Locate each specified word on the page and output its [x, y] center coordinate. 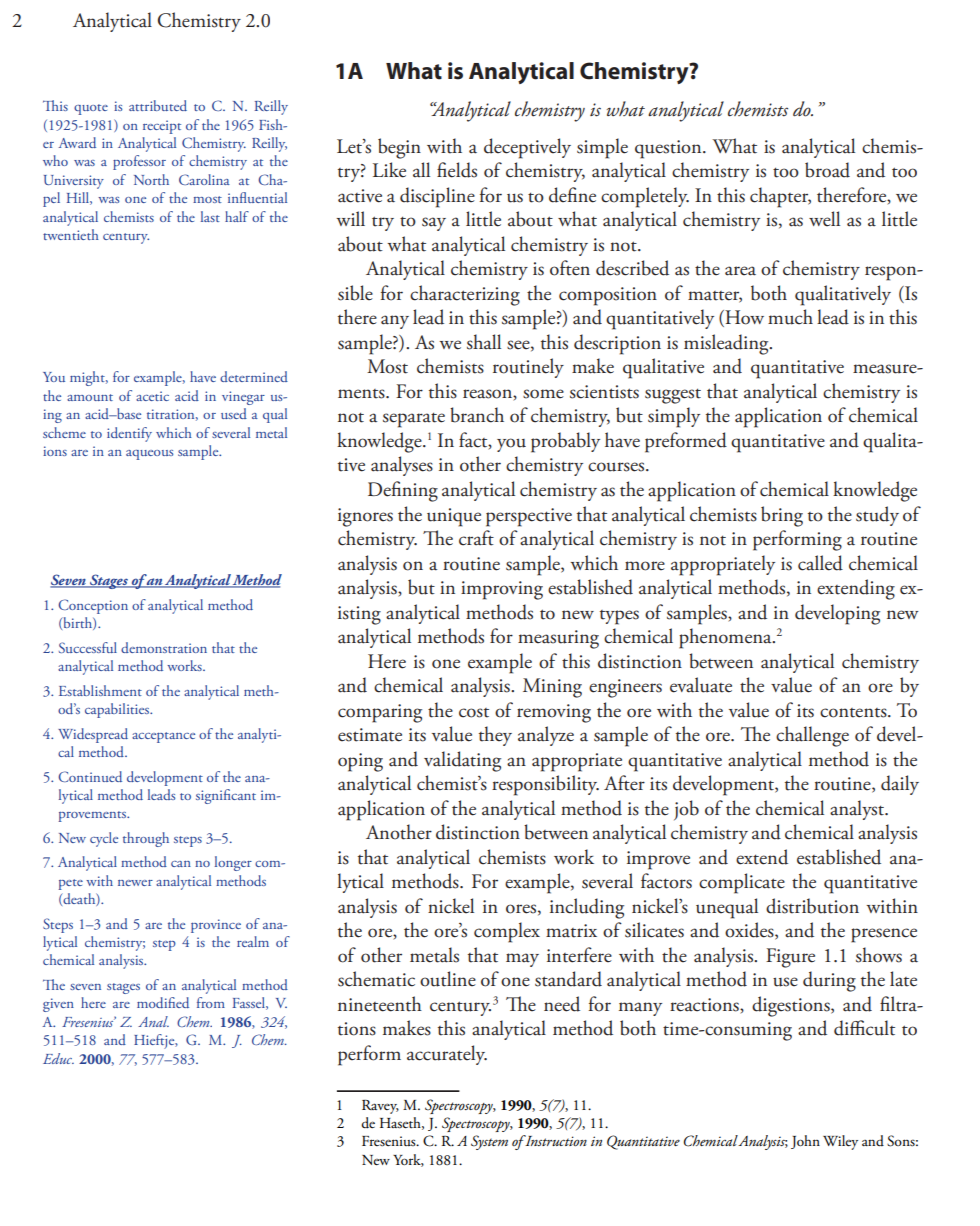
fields [457, 170]
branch [477, 415]
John [805, 1142]
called [820, 563]
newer [135, 883]
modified [163, 1002]
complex [507, 932]
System [489, 1142]
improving [502, 590]
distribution [812, 906]
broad [827, 170]
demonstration [164, 647]
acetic [152, 396]
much [790, 317]
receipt [162, 127]
